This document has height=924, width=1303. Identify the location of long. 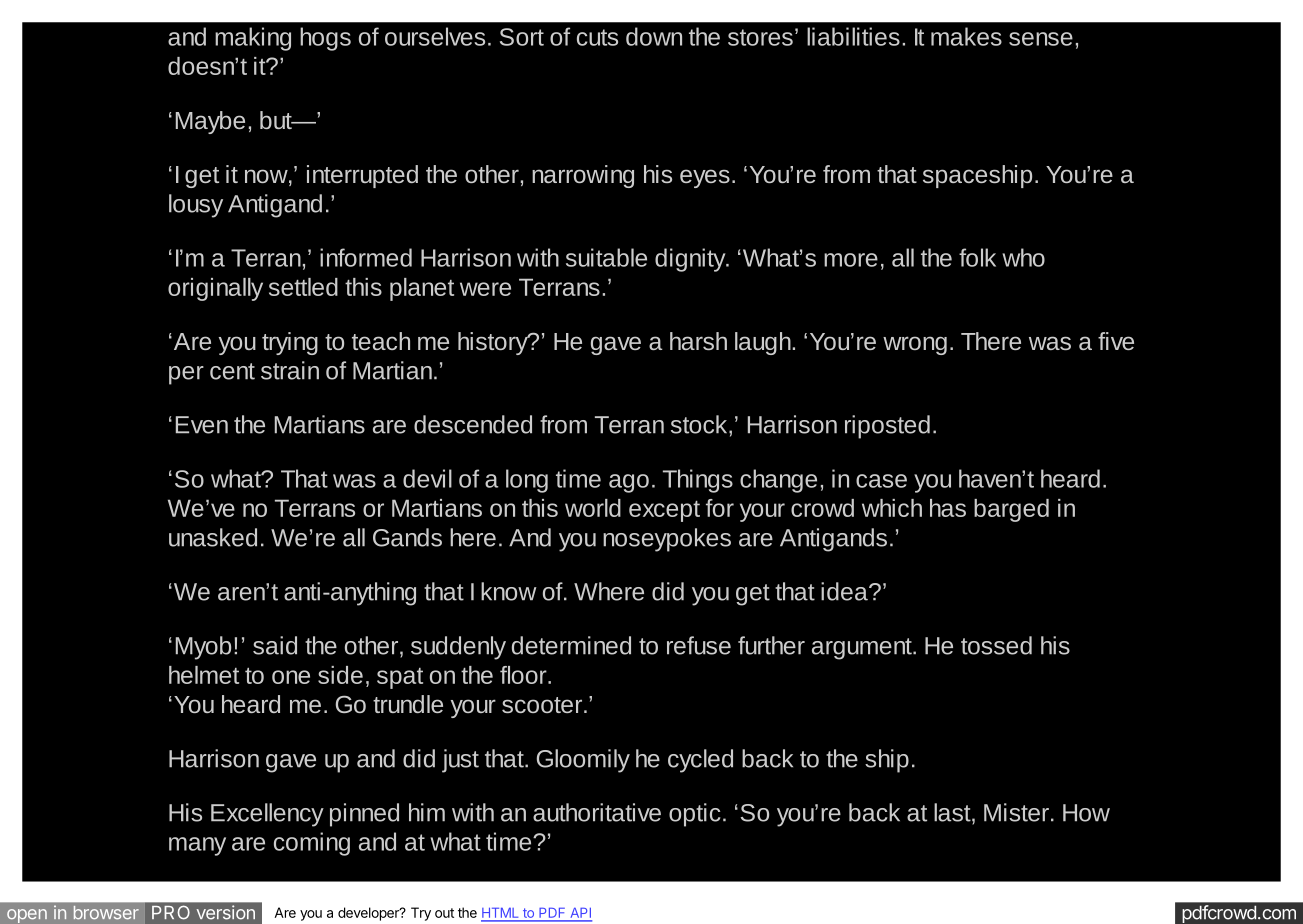
(527, 481).
